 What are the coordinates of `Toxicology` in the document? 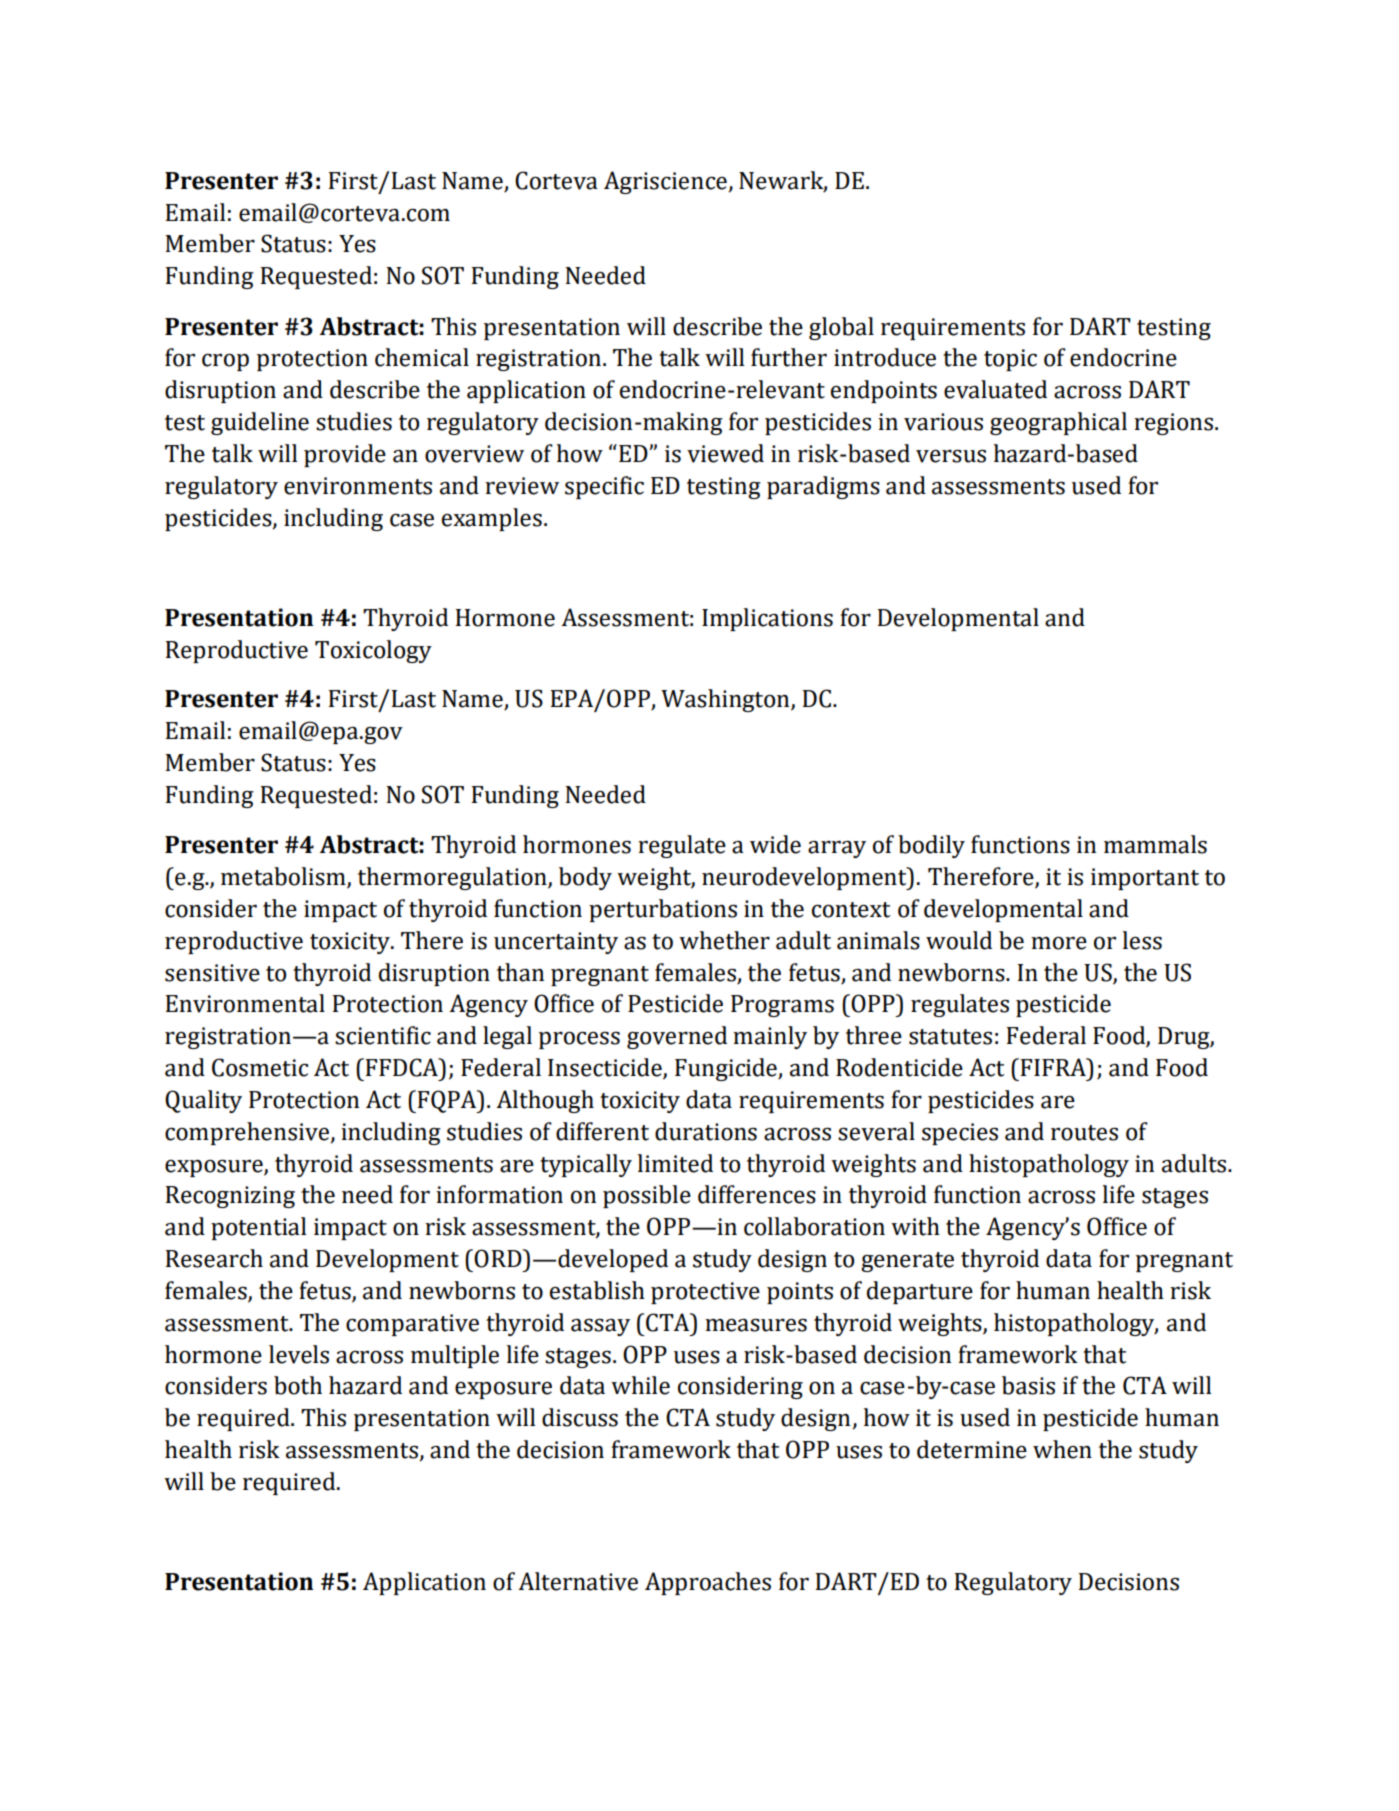 It's located at (373, 651).
